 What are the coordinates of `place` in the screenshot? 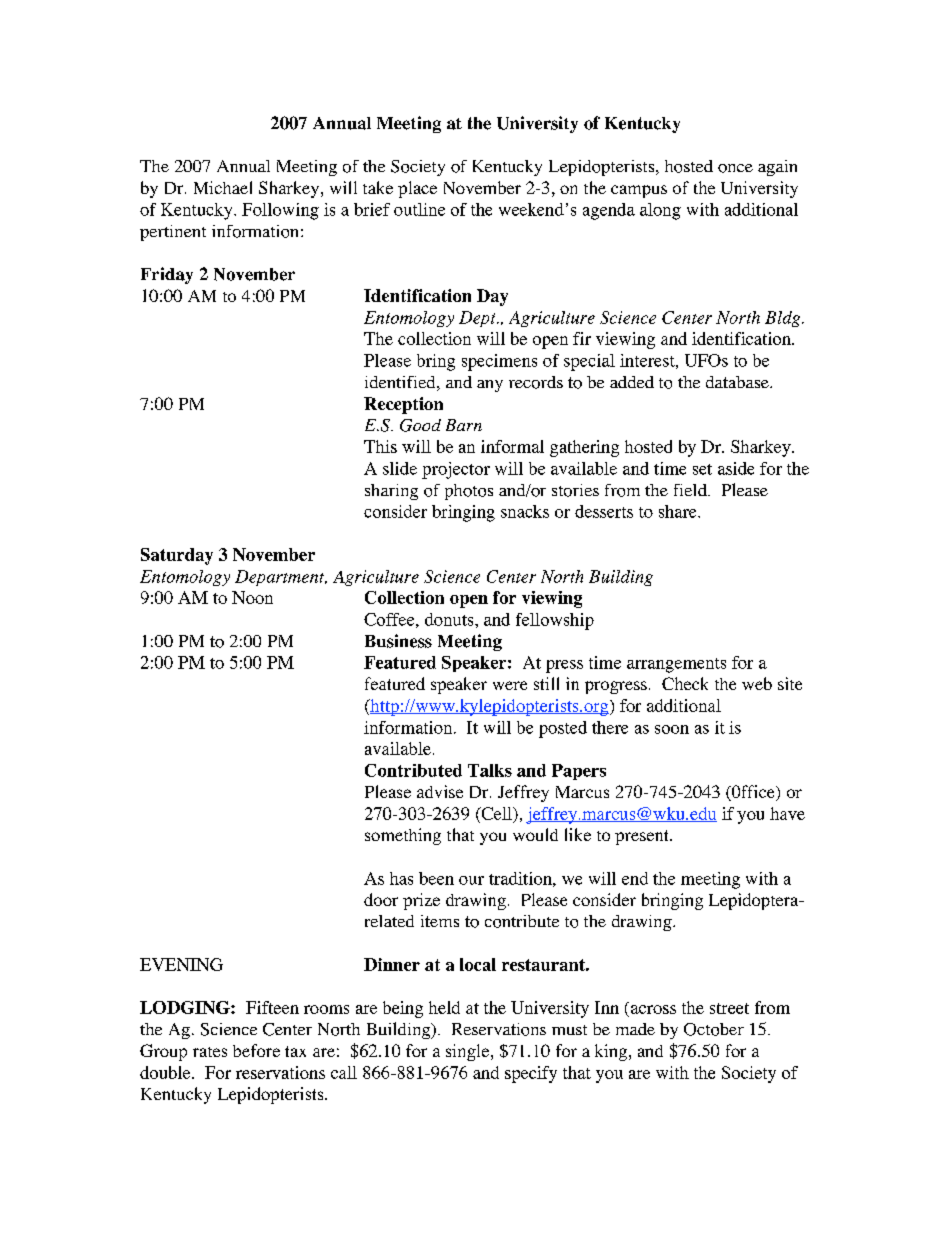 It's located at (417, 189).
